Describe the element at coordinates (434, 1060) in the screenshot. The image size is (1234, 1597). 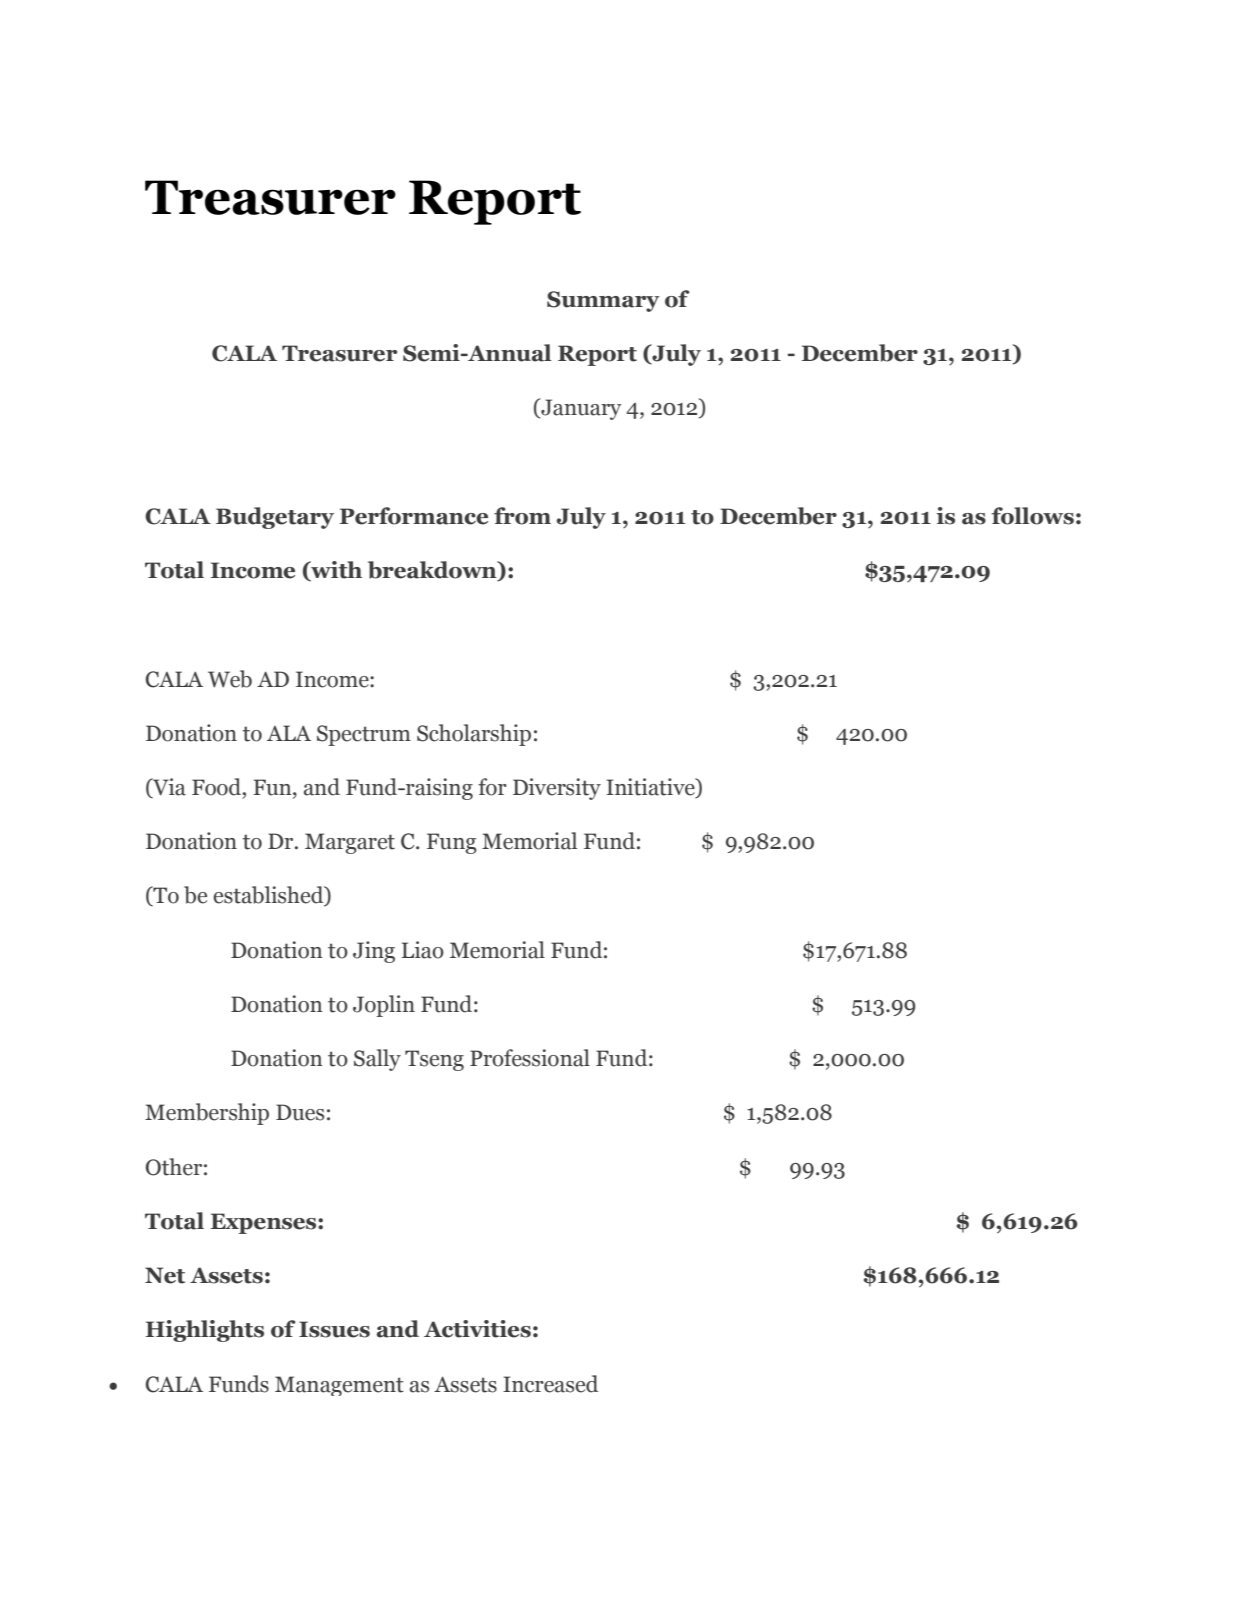
I see `Tseng` at that location.
